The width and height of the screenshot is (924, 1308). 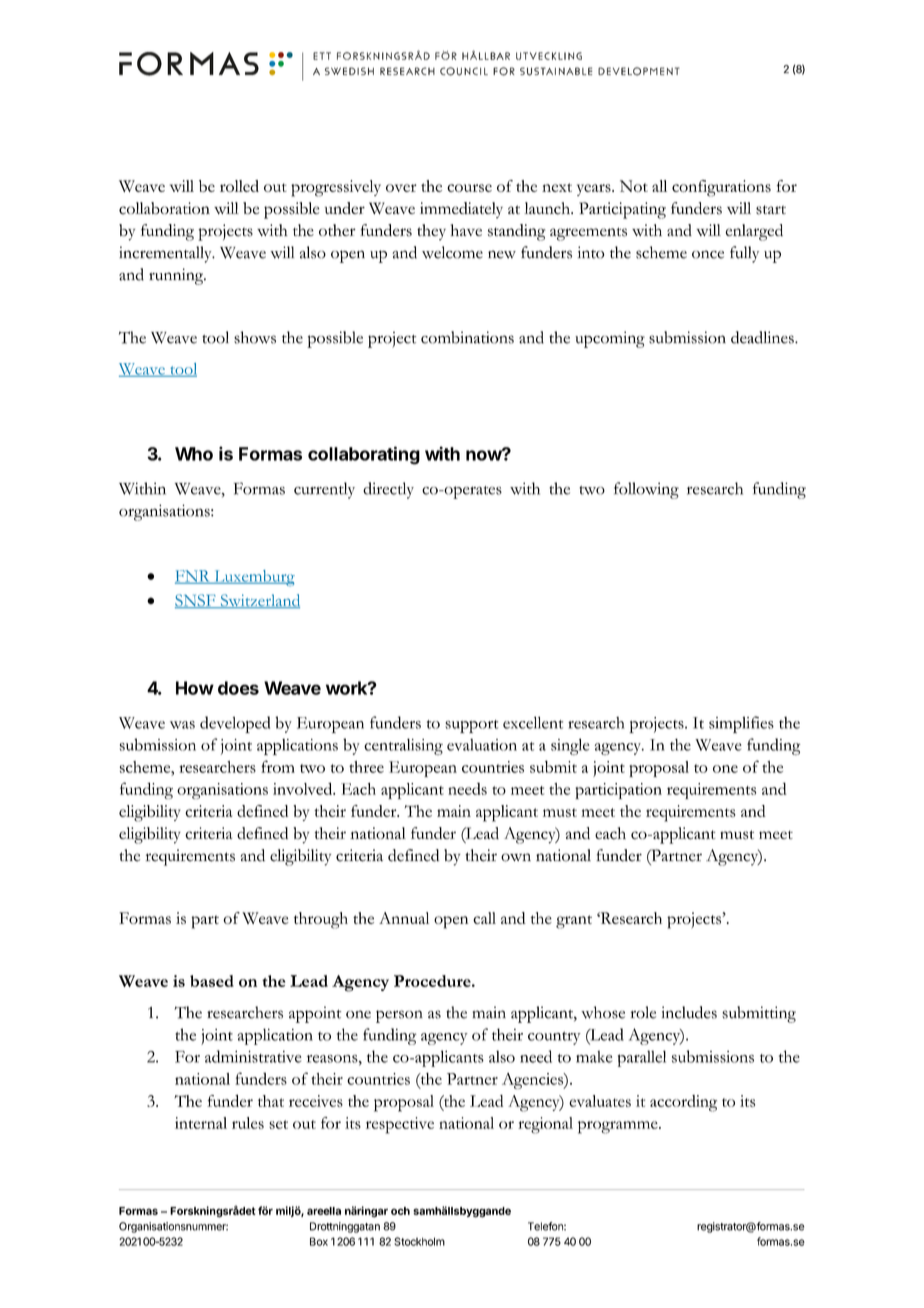 I want to click on Stockholm, so click(x=419, y=1241).
